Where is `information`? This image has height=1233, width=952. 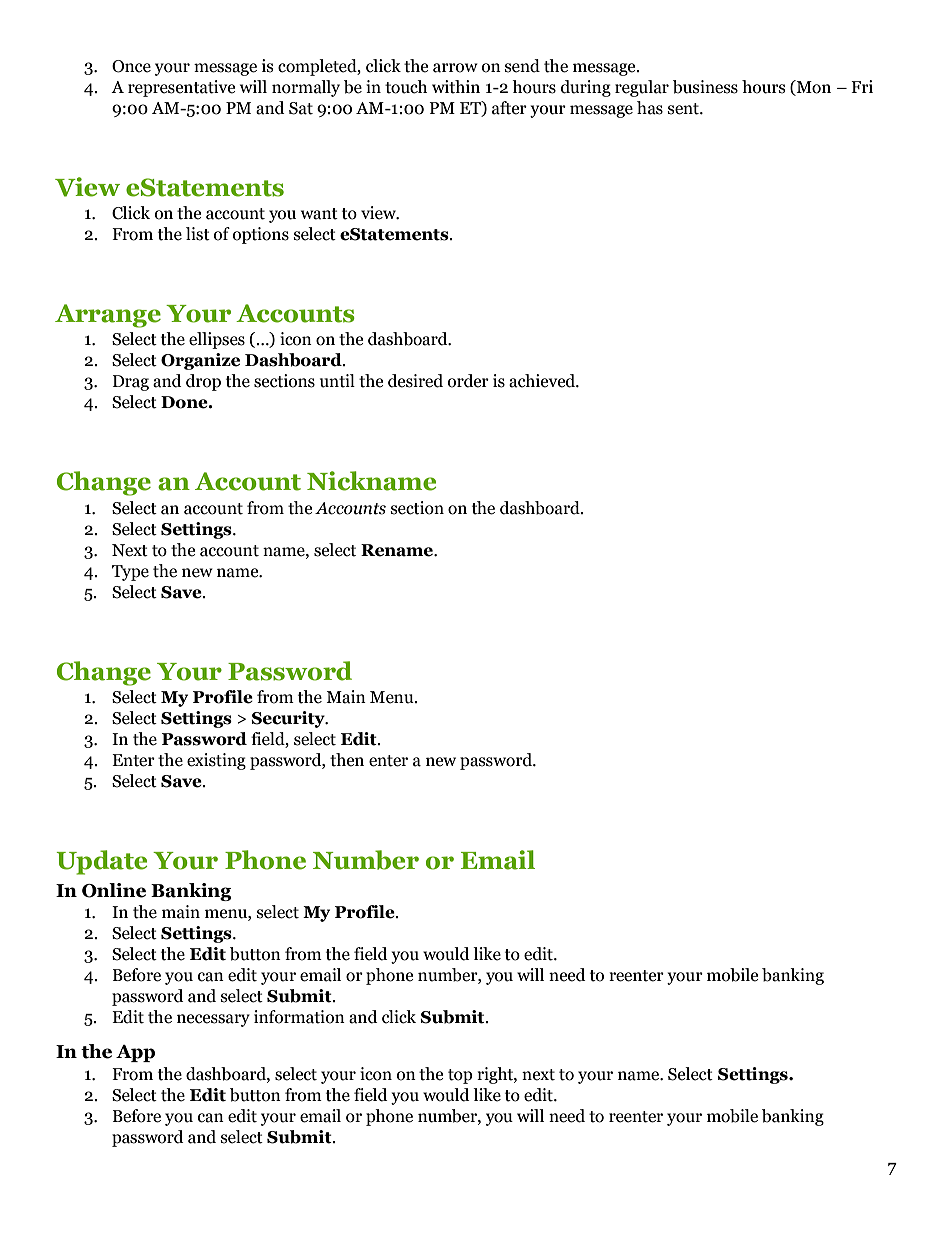
information is located at coordinates (299, 1017).
